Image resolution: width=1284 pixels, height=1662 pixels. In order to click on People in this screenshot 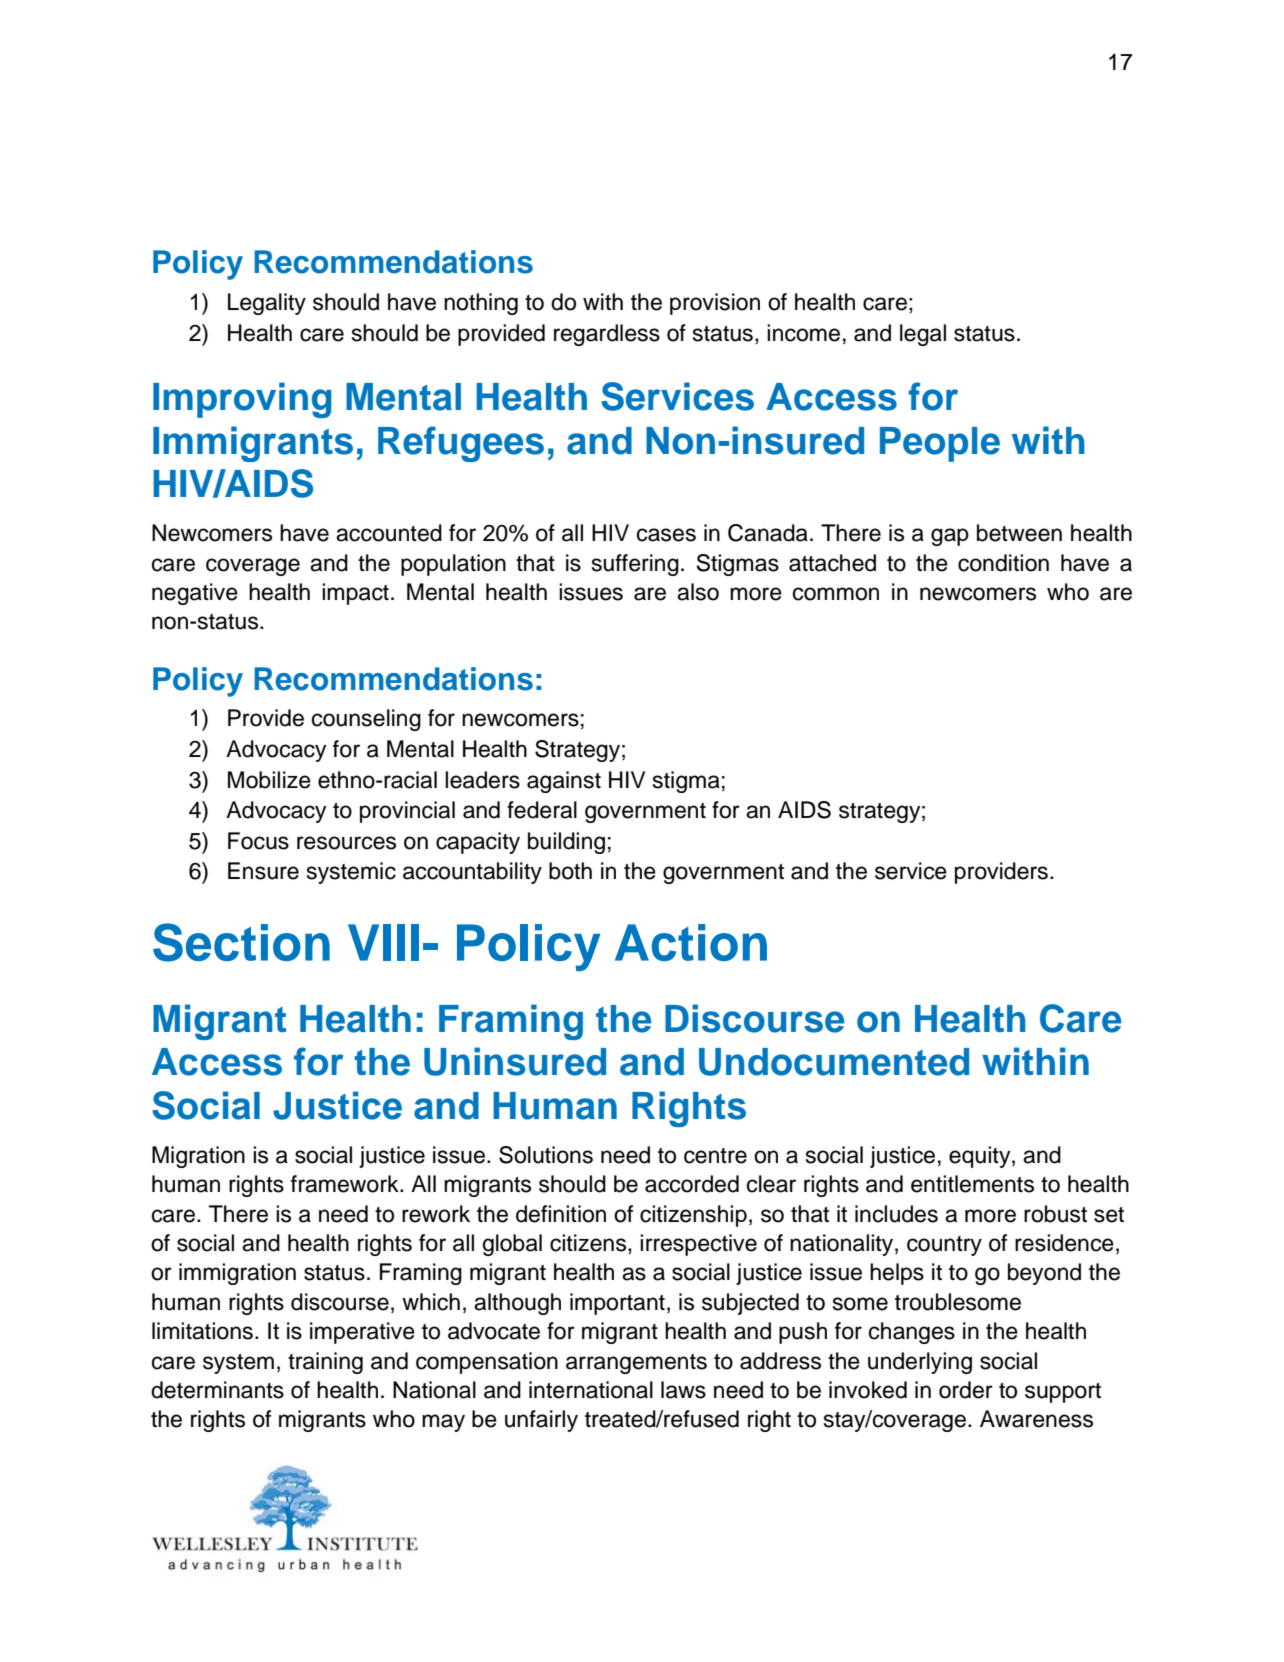, I will do `click(940, 444)`.
